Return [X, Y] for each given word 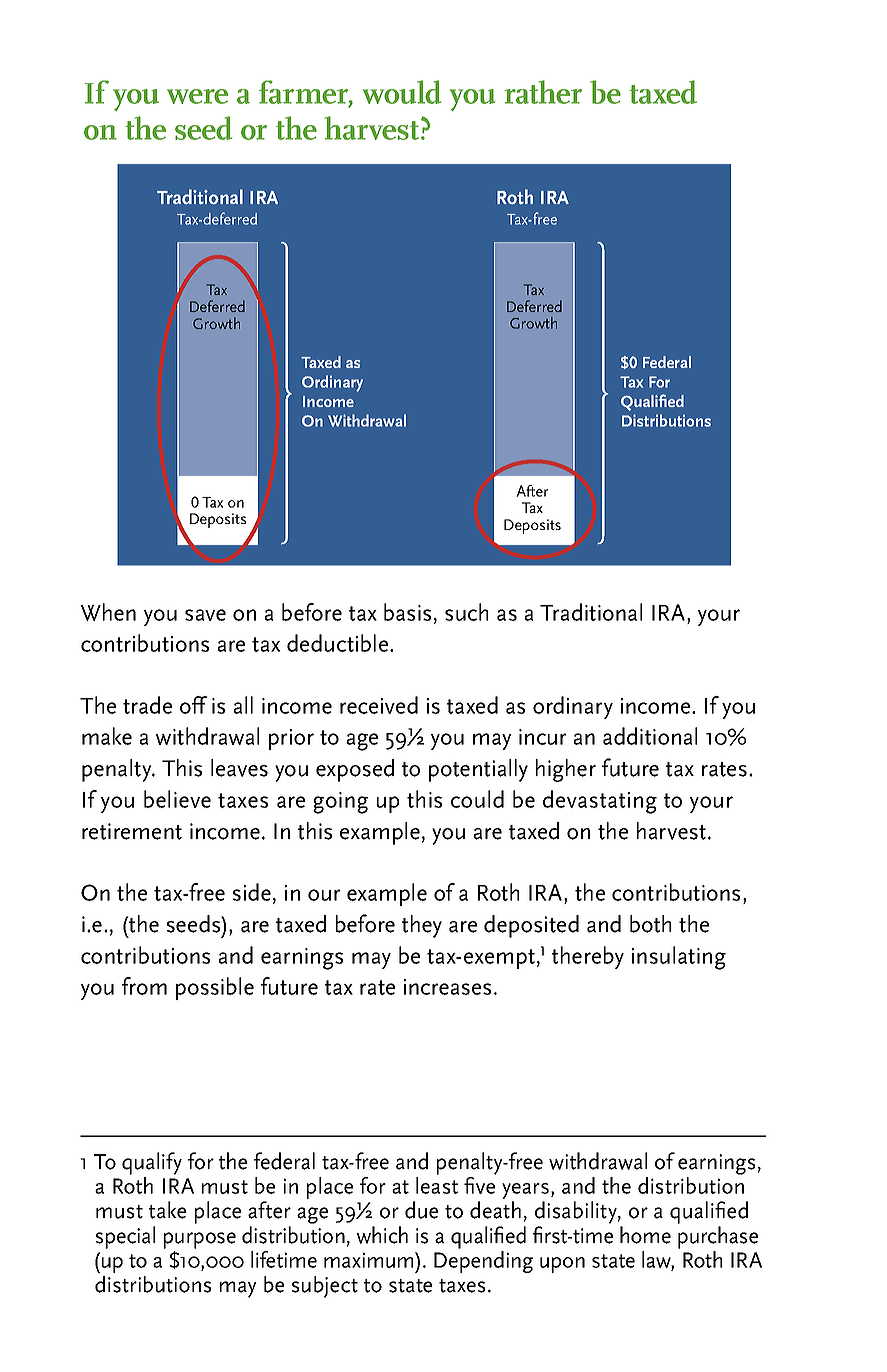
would [402, 92]
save [205, 615]
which [382, 1235]
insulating [679, 958]
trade [147, 705]
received [379, 705]
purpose [200, 1240]
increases [447, 987]
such [466, 612]
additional [650, 736]
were [197, 96]
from [144, 986]
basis [407, 612]
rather [543, 92]
